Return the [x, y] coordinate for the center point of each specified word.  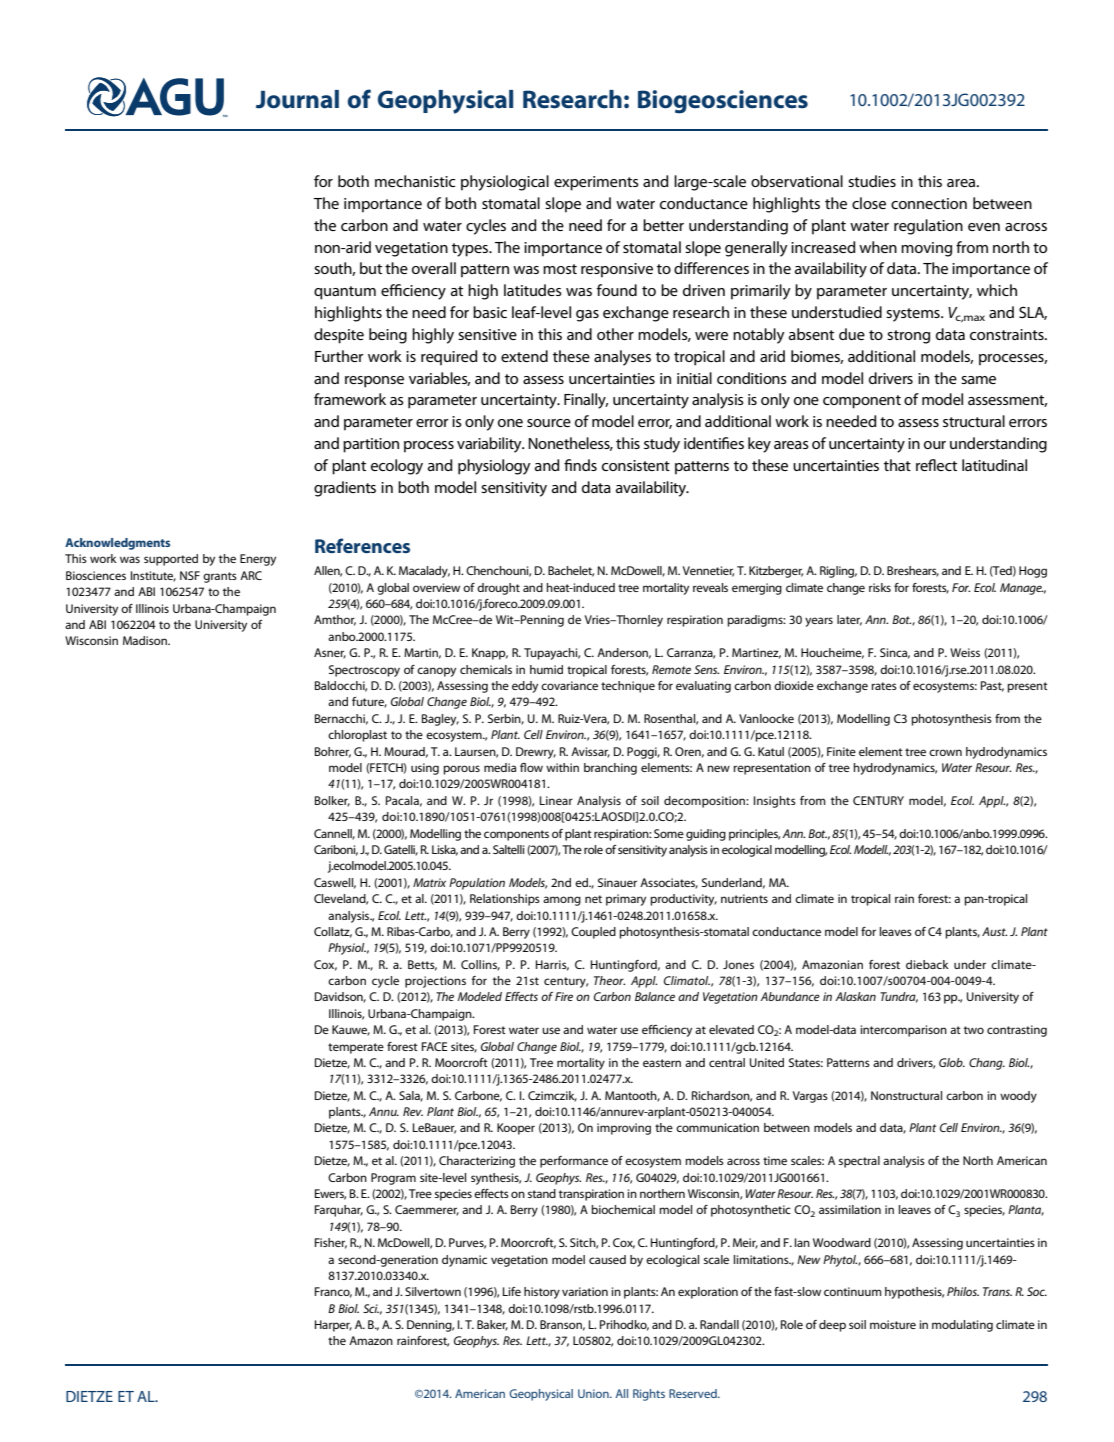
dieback [927, 964]
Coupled [593, 933]
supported [171, 560]
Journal [297, 99]
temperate [356, 1048]
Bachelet [571, 571]
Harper [333, 1326]
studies [872, 181]
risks [880, 587]
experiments [596, 183]
